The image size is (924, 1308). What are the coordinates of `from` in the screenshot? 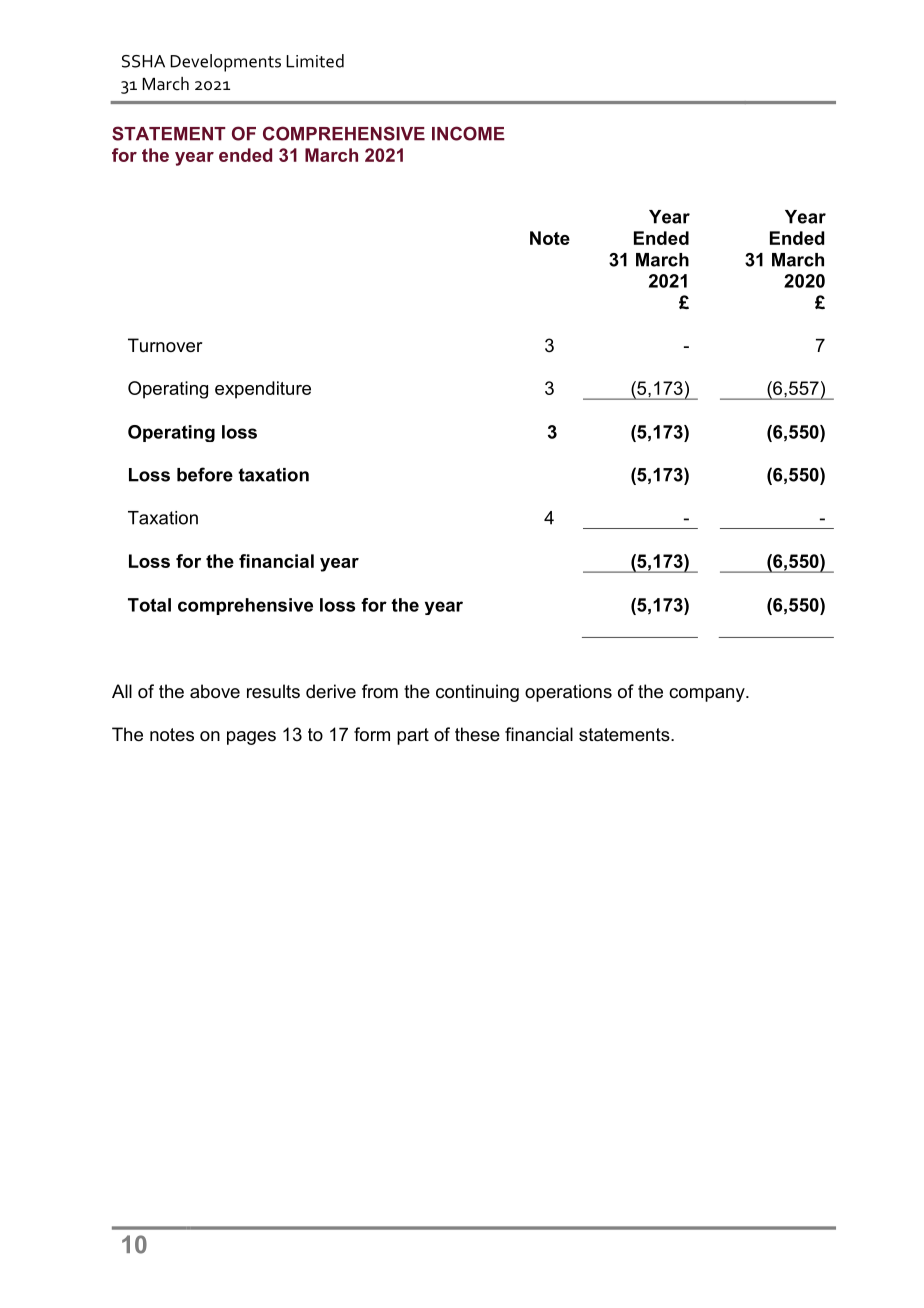 It's located at (380, 691).
